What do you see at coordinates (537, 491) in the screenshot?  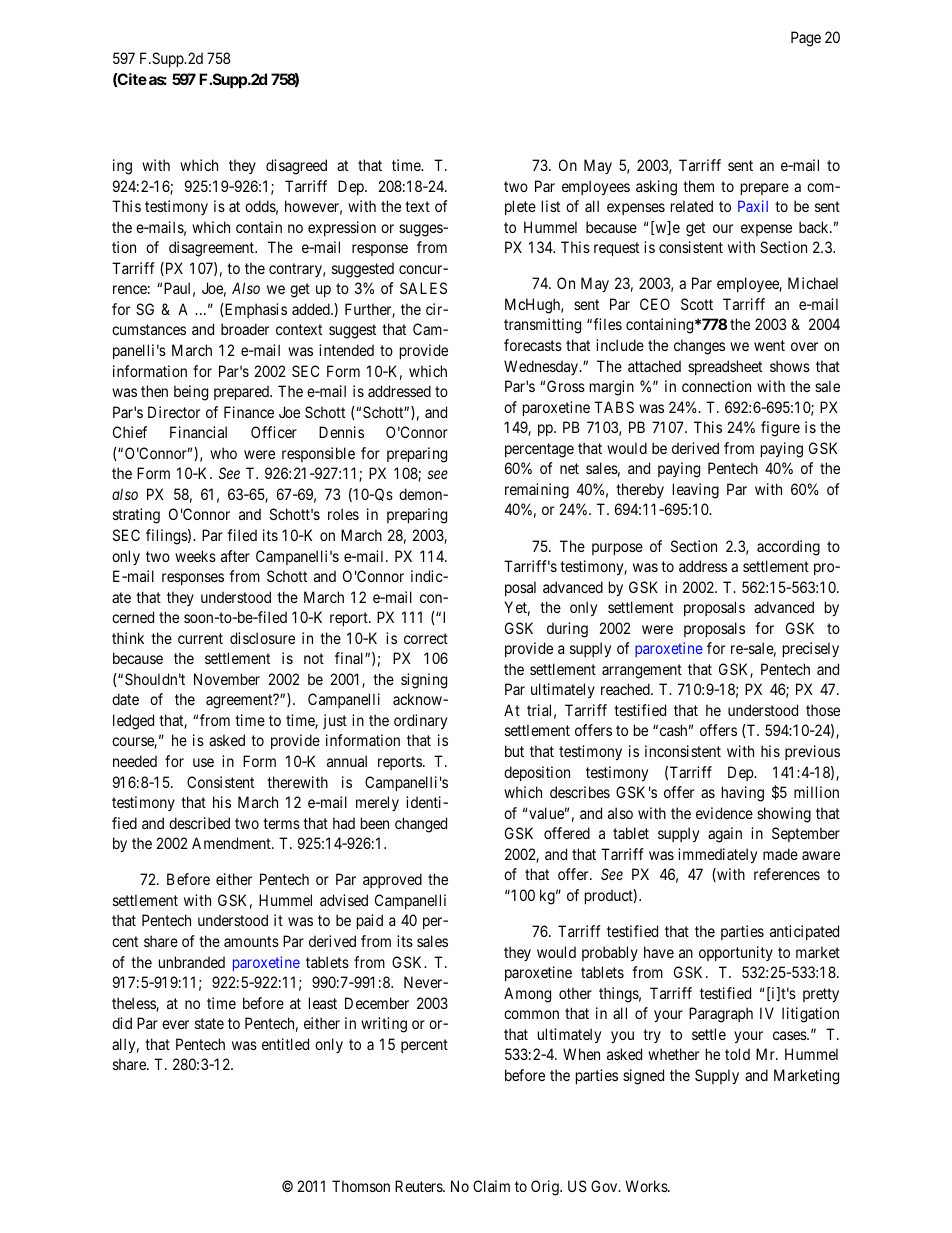 I see `remaining` at bounding box center [537, 491].
